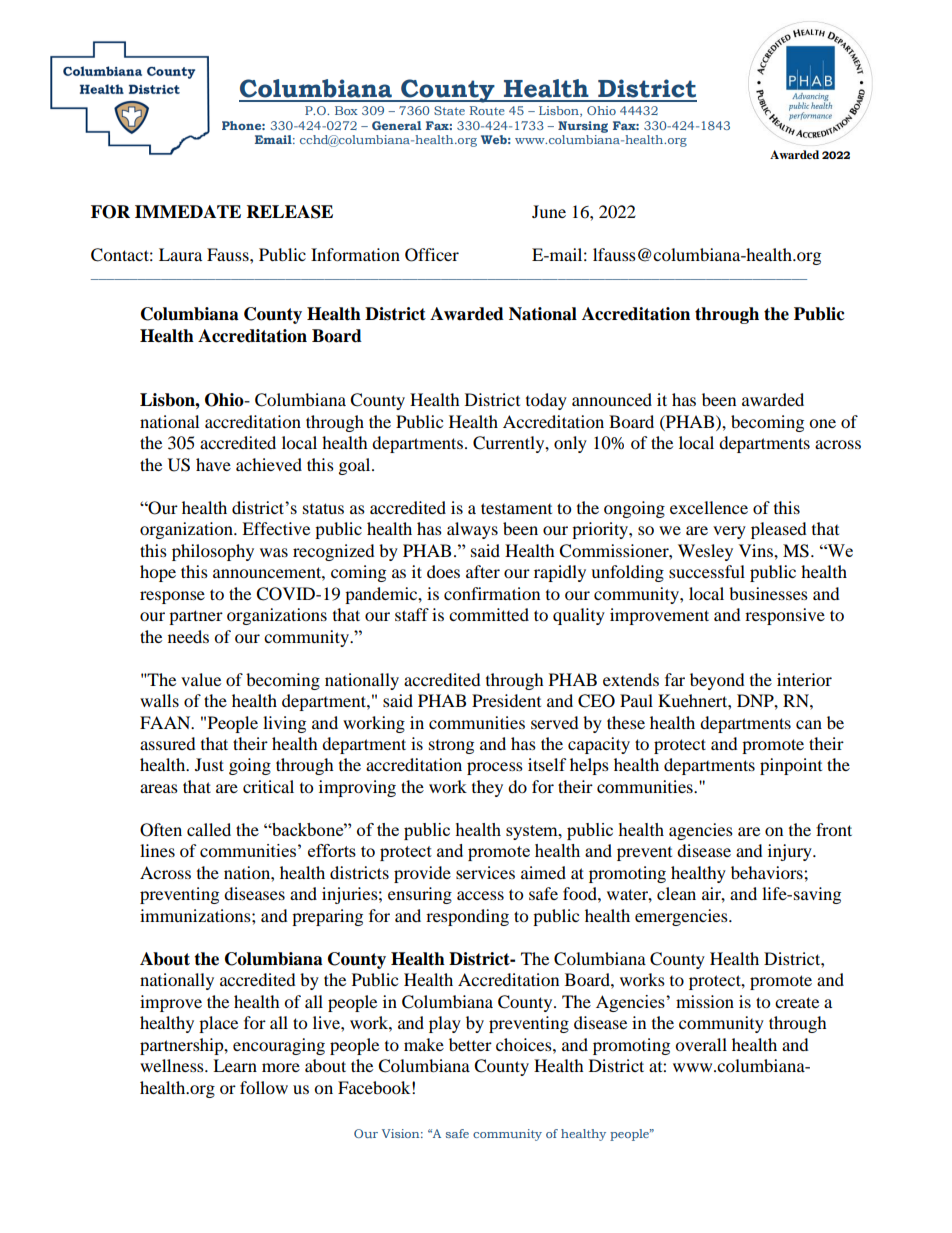 This document has width=952, height=1233. I want to click on better, so click(470, 1044).
